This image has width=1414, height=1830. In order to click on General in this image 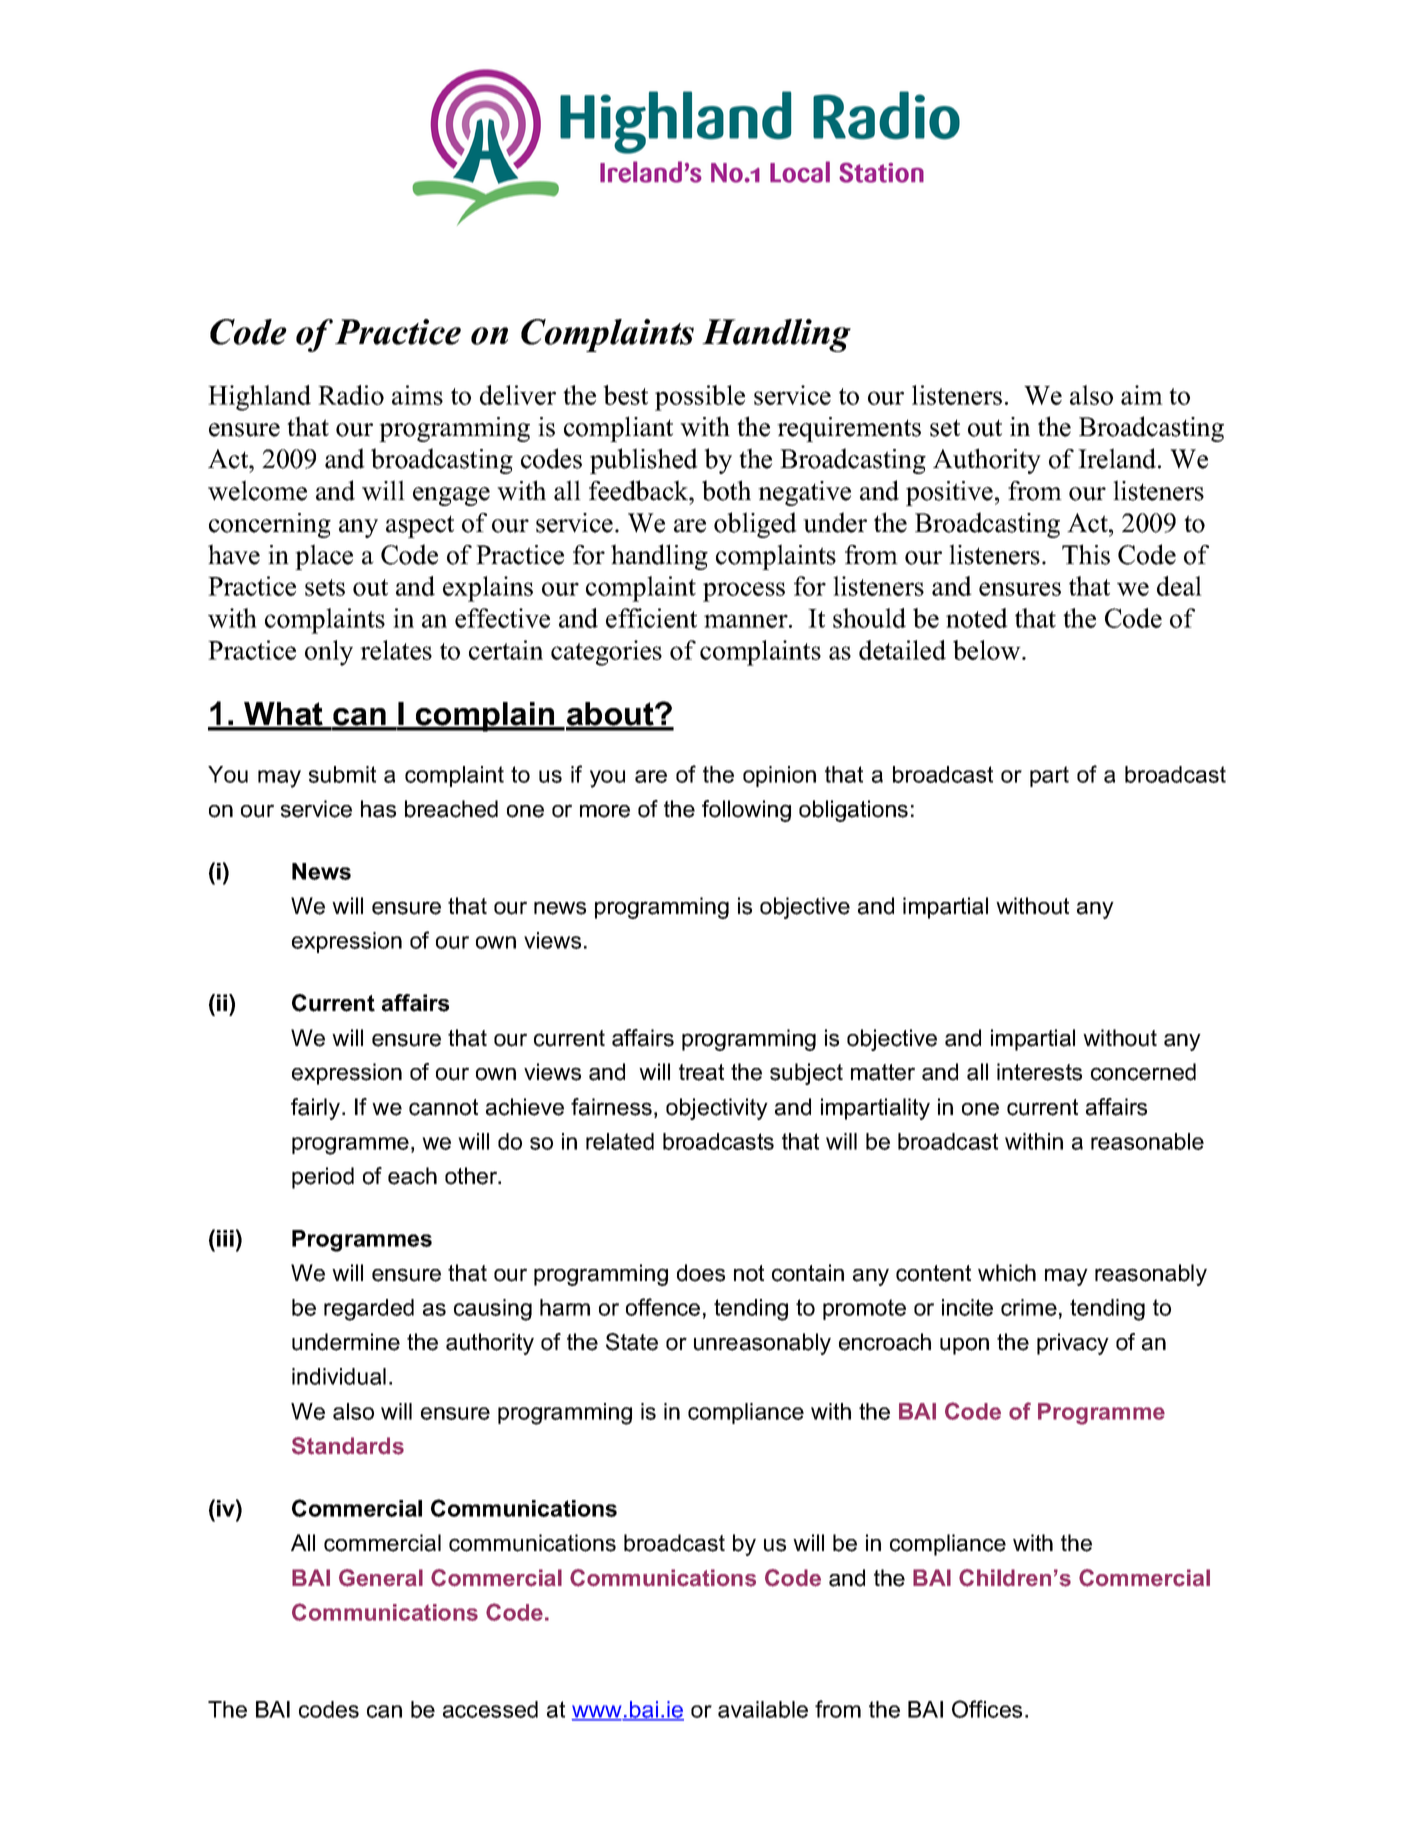, I will do `click(381, 1578)`.
